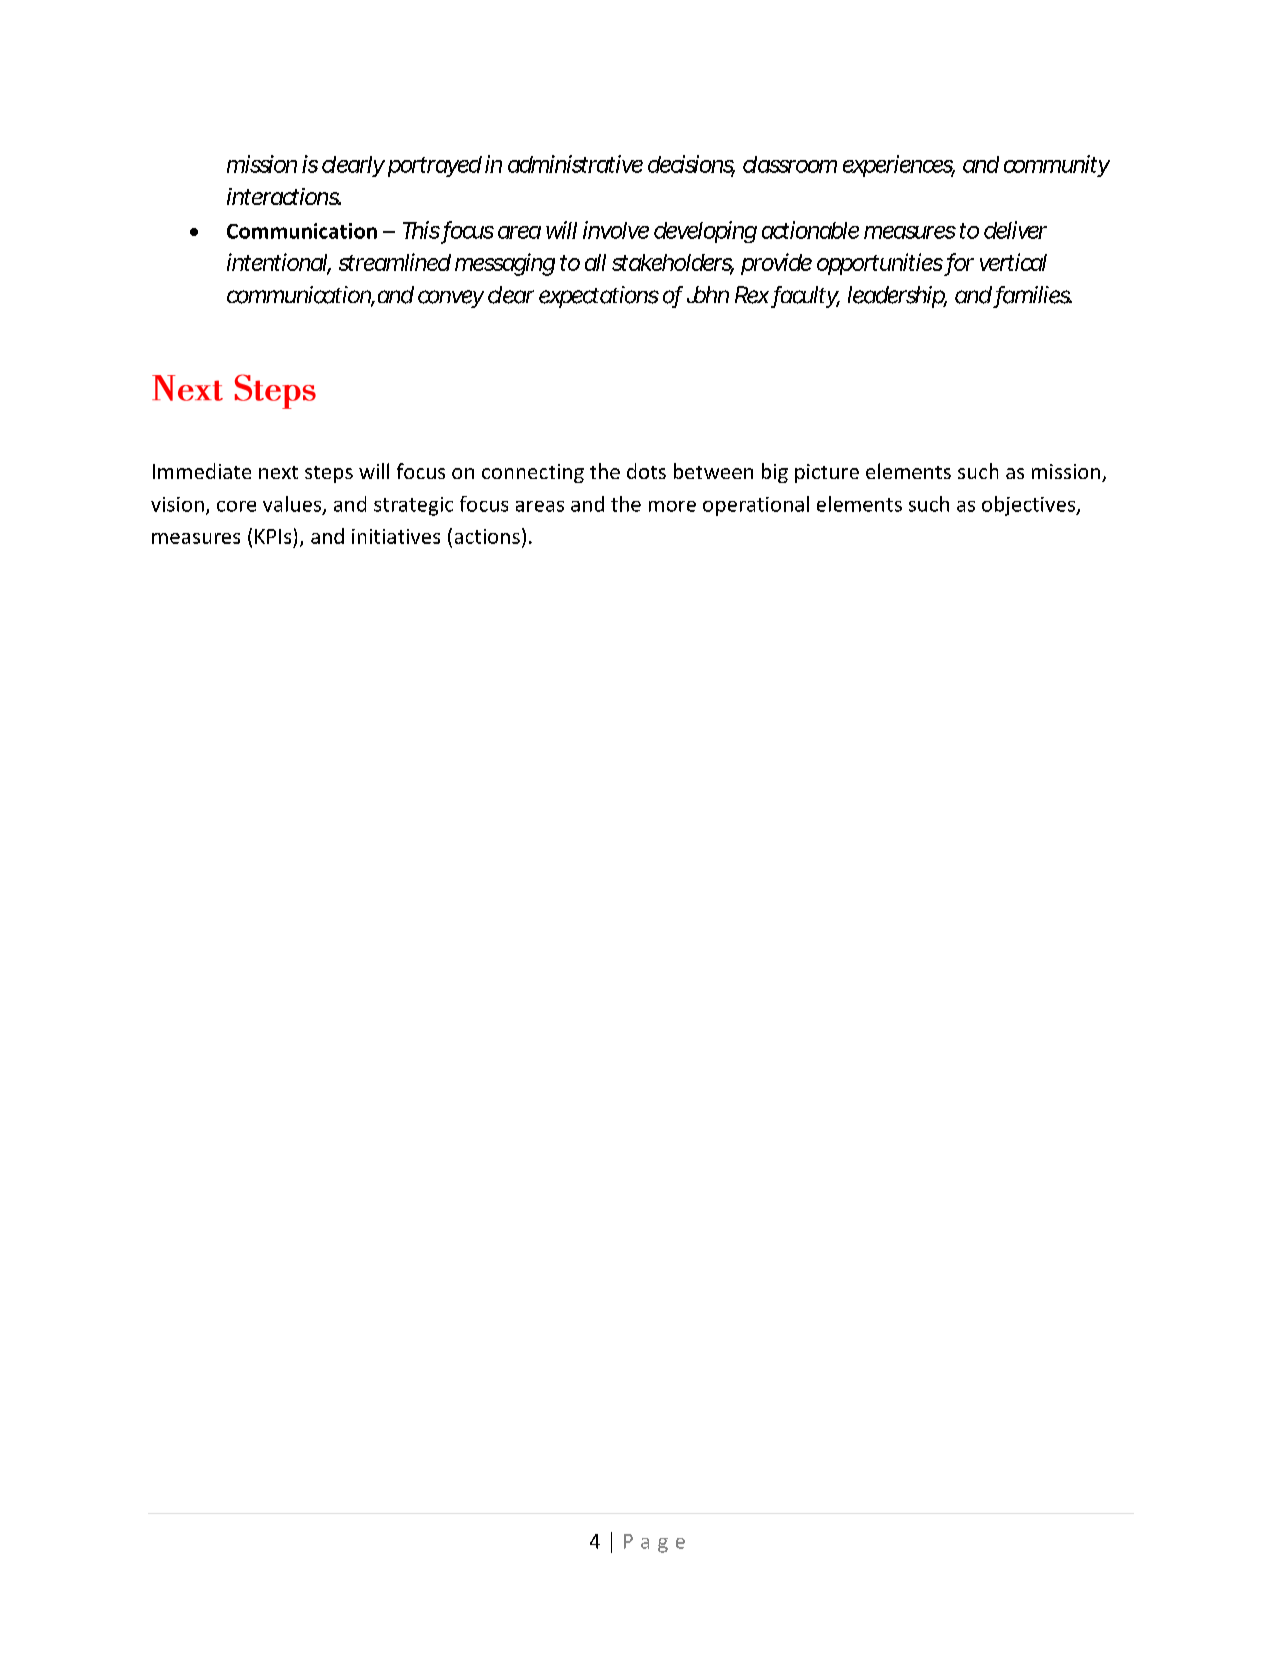 This screenshot has height=1658, width=1281. What do you see at coordinates (236, 506) in the screenshot?
I see `core` at bounding box center [236, 506].
